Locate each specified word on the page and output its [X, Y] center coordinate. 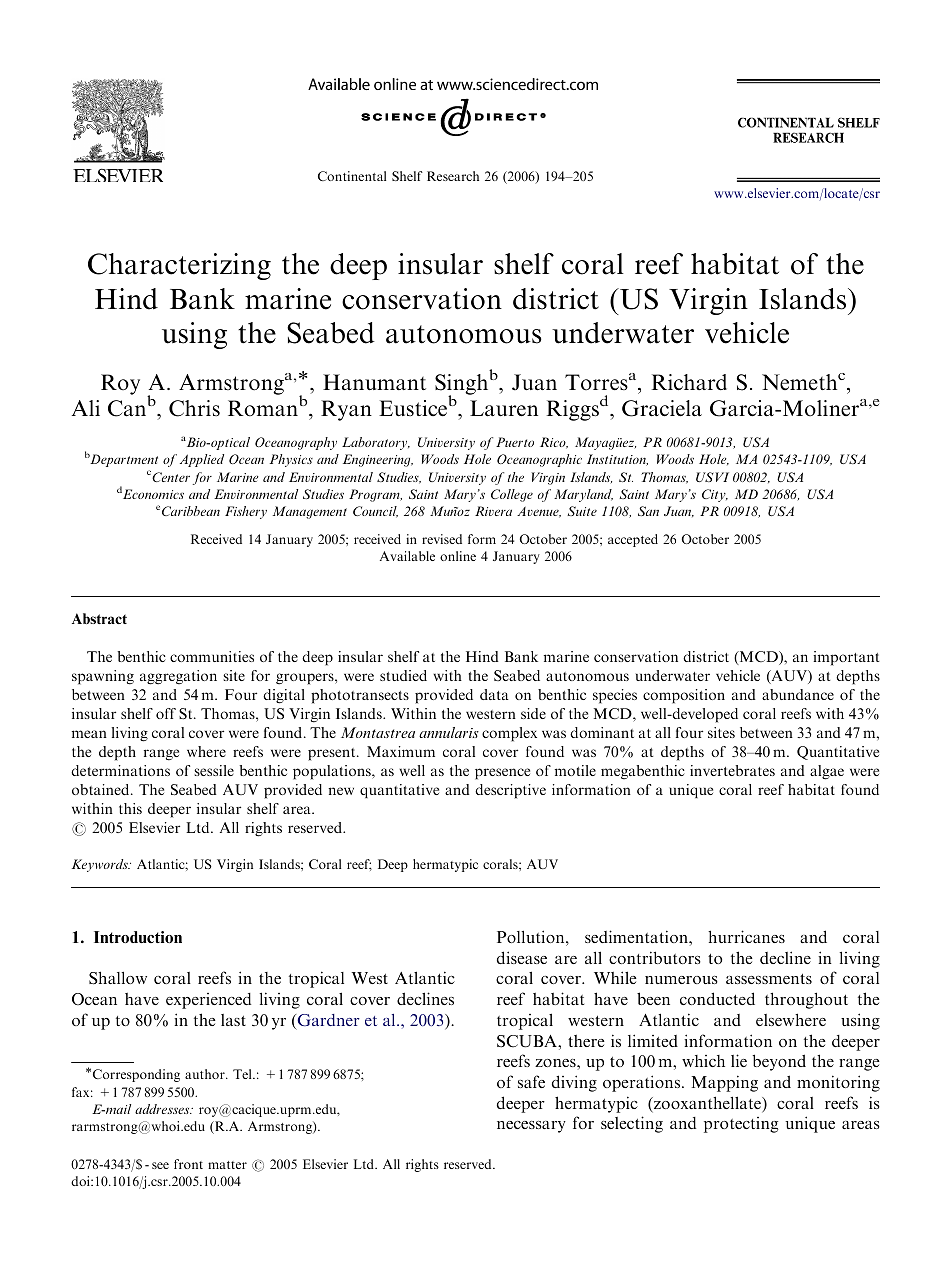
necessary [531, 1127]
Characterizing [179, 266]
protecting [741, 1125]
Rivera [493, 511]
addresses [163, 1109]
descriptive [510, 791]
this [130, 808]
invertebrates [732, 770]
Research [453, 176]
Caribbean [191, 511]
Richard [689, 382]
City [715, 495]
